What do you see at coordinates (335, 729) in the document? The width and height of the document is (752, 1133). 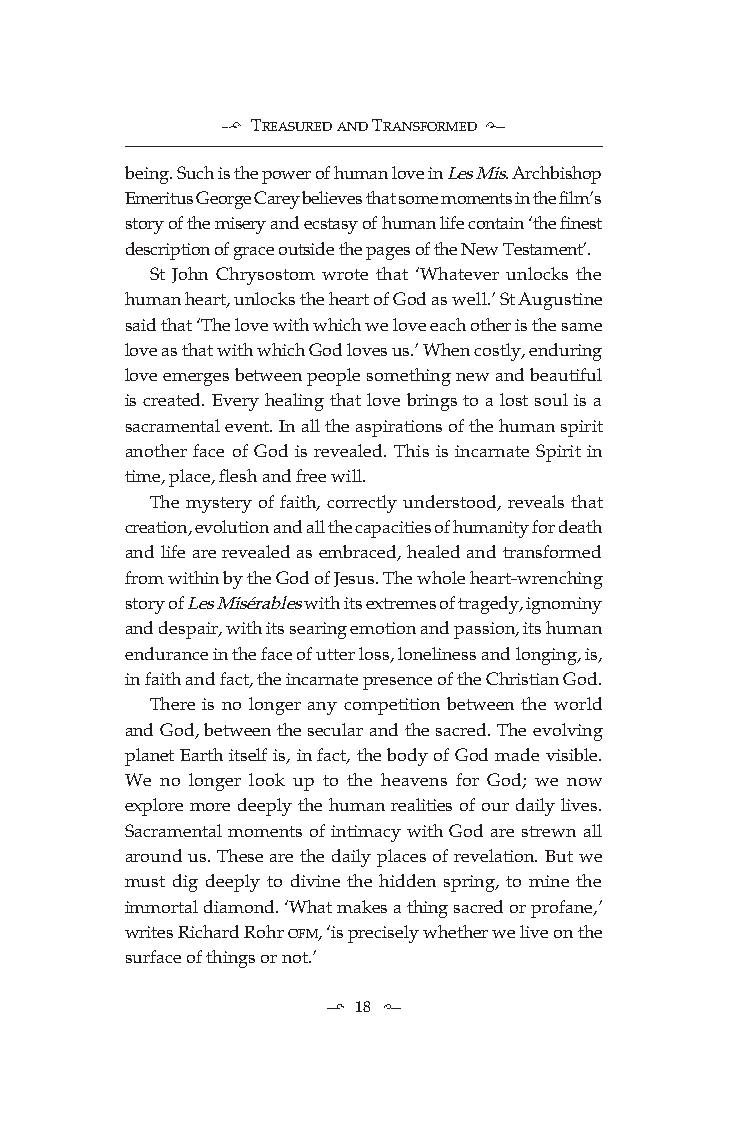 I see `secular` at bounding box center [335, 729].
